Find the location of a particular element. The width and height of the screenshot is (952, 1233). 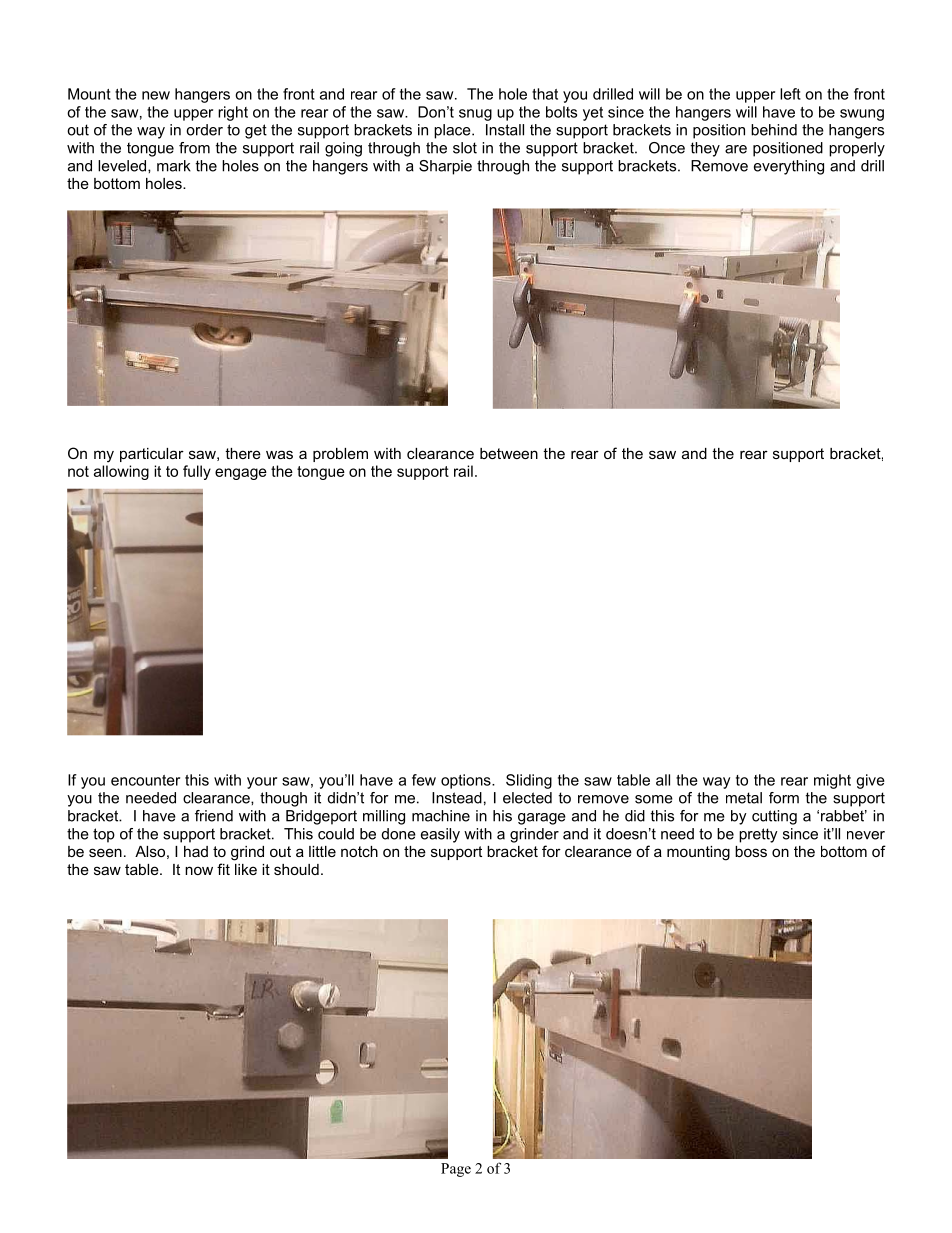

order is located at coordinates (204, 130).
